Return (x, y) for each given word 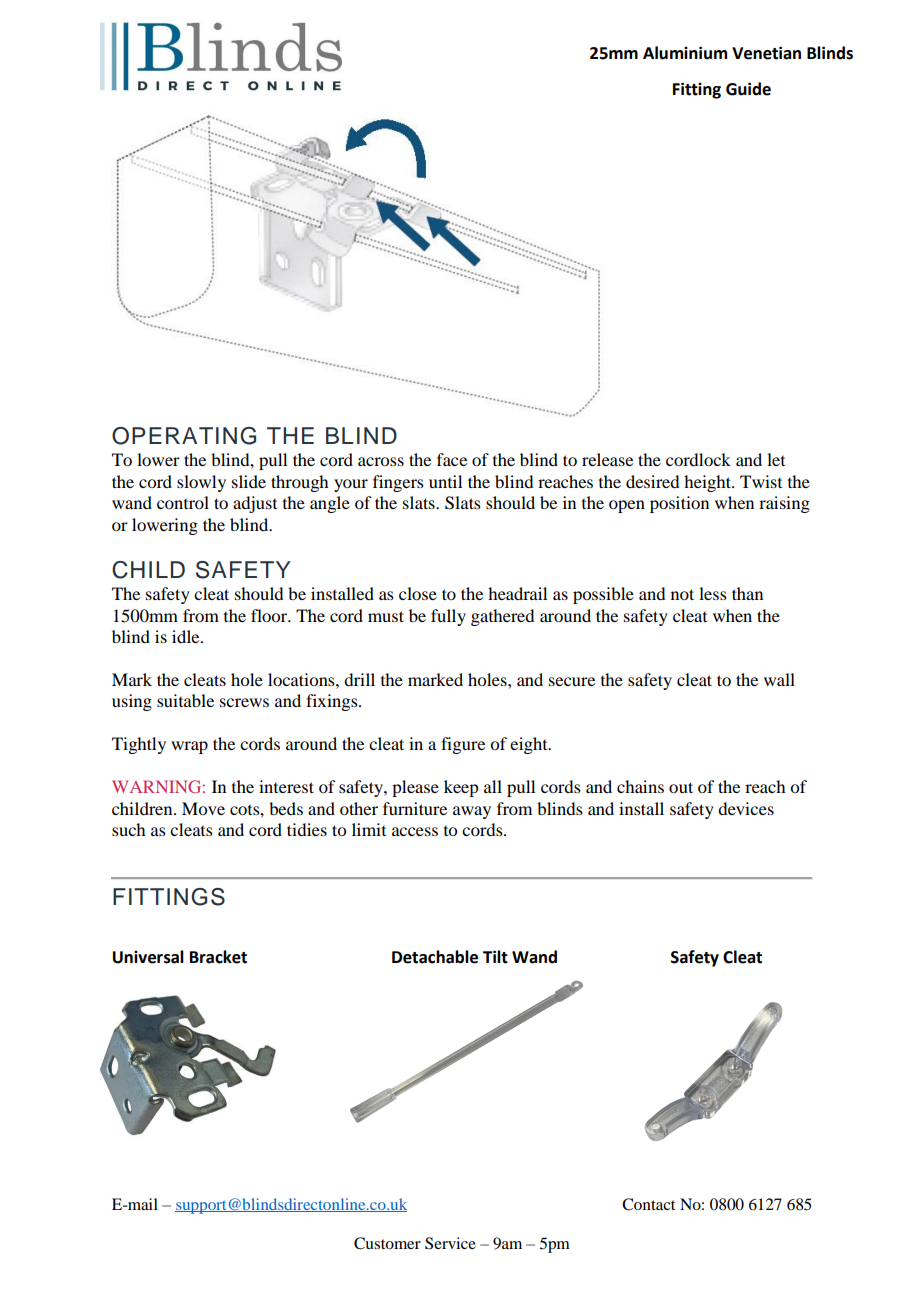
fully (448, 617)
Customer (387, 1243)
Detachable (435, 957)
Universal (148, 957)
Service (450, 1243)
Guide (748, 89)
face (452, 459)
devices (746, 808)
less (713, 593)
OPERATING (184, 436)
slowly (201, 483)
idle (187, 636)
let (776, 459)
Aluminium (685, 53)
